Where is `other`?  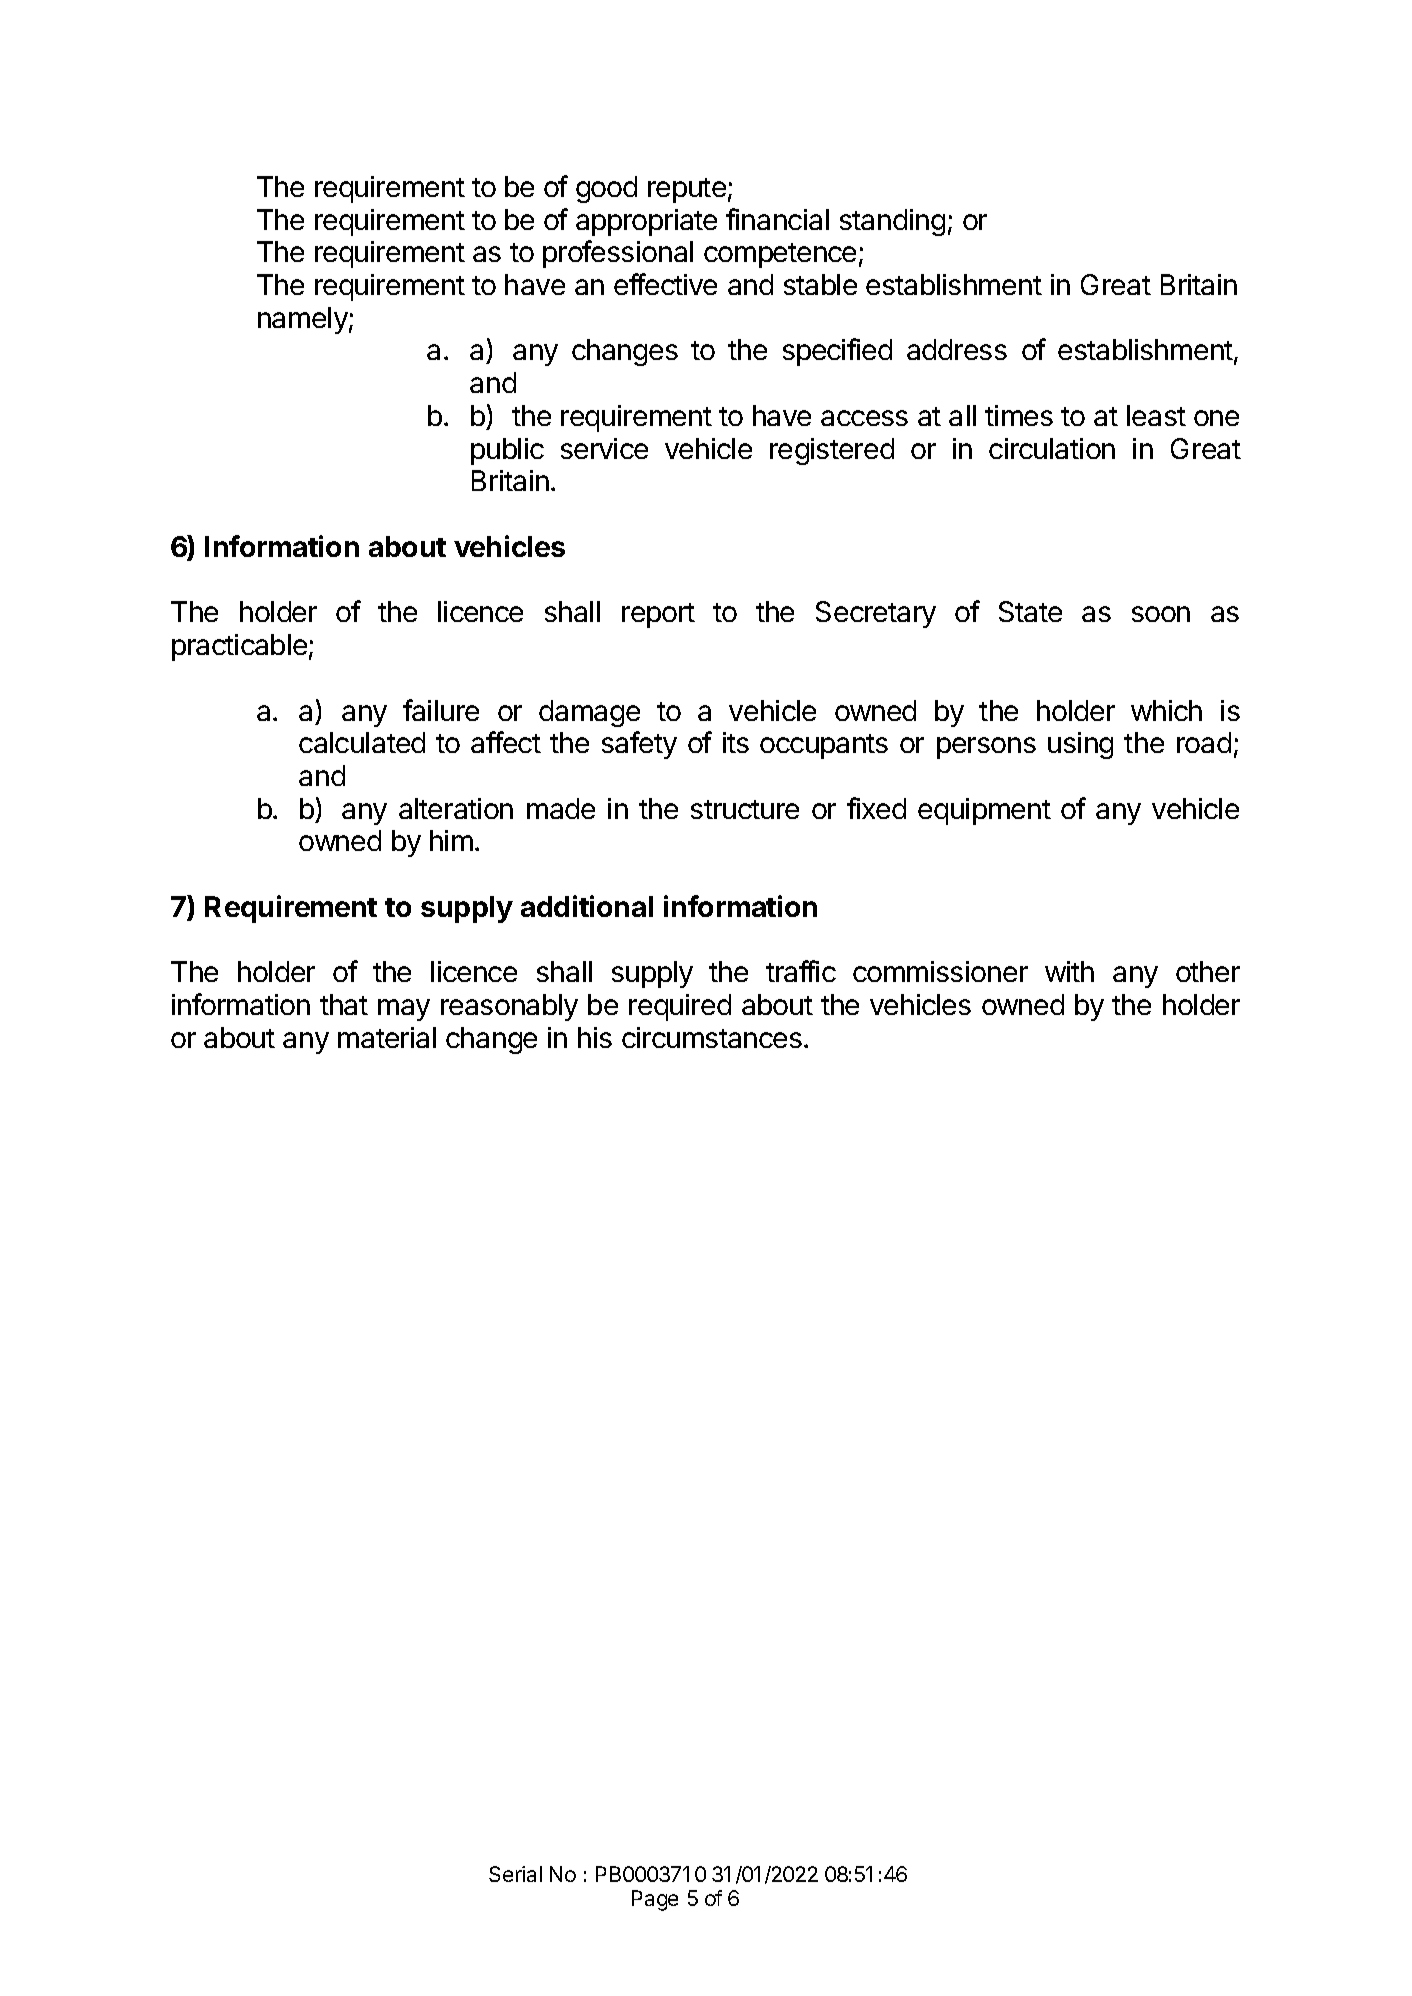 other is located at coordinates (1208, 971).
